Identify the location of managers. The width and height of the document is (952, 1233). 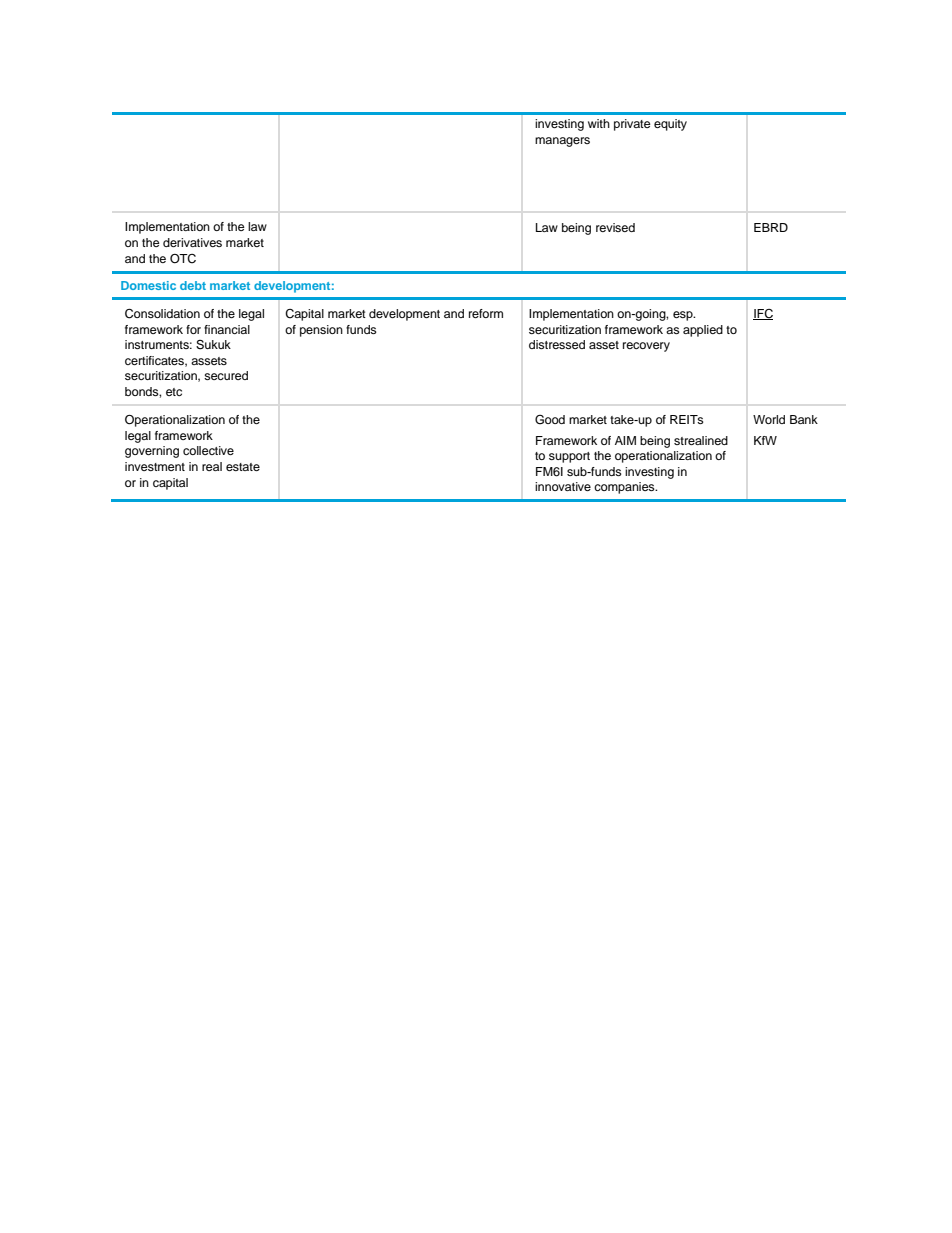
(562, 142).
